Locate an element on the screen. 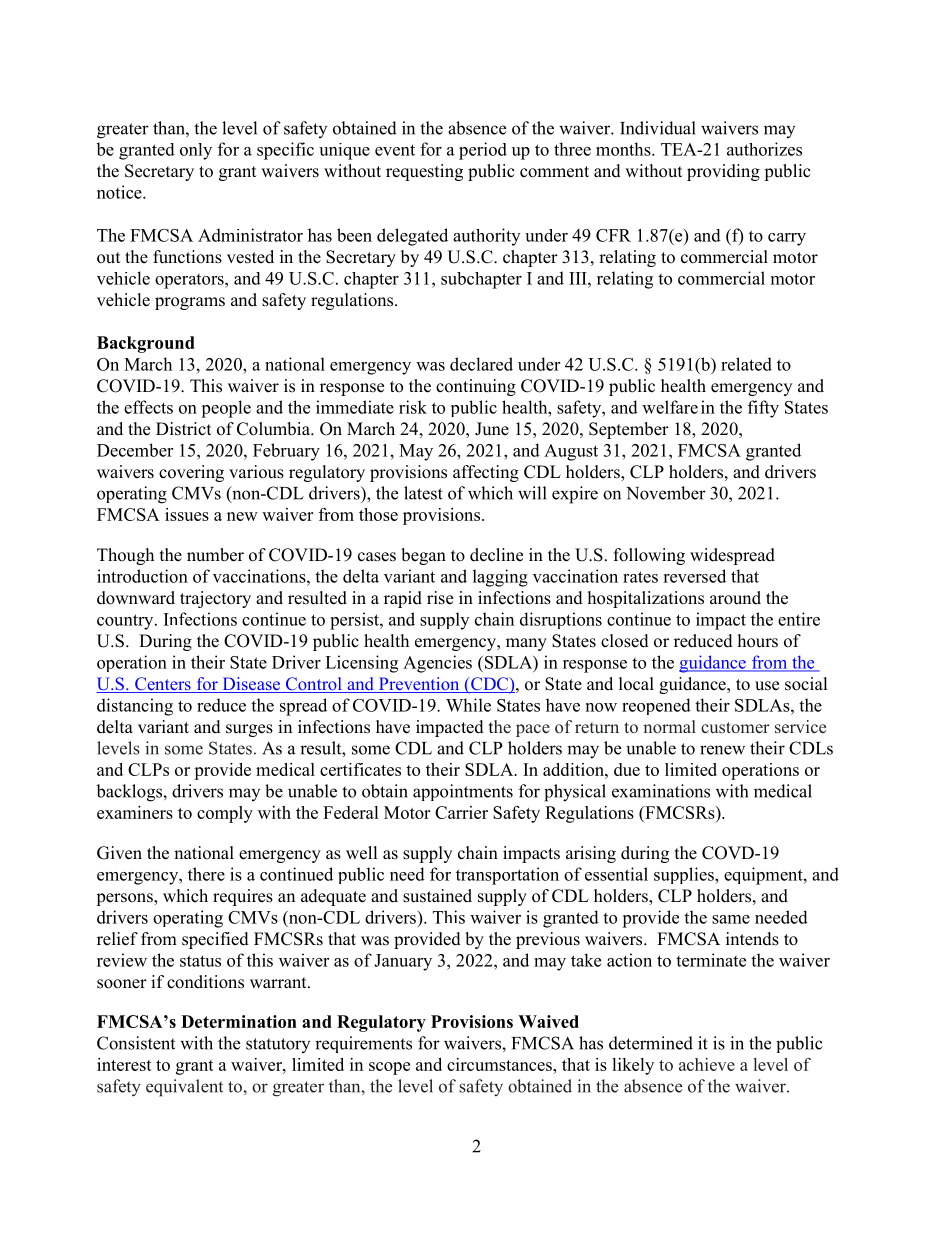 This screenshot has width=952, height=1233. programs is located at coordinates (190, 303).
